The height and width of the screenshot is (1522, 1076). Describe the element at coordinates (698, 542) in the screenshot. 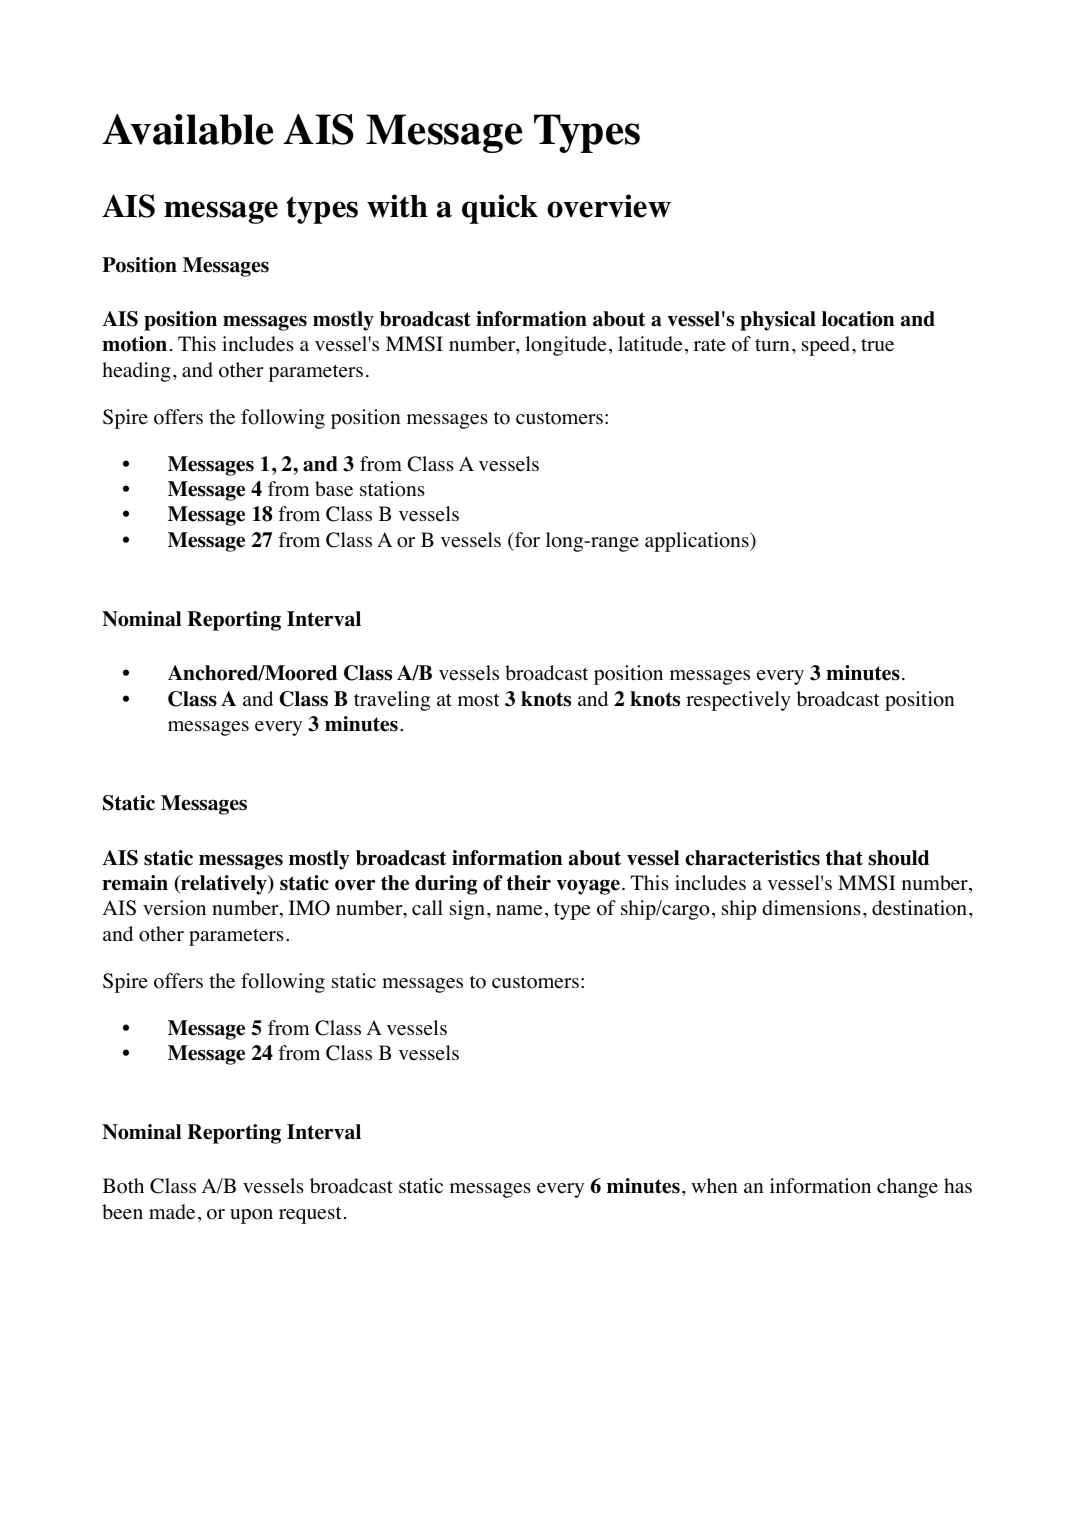

I see `applications` at that location.
